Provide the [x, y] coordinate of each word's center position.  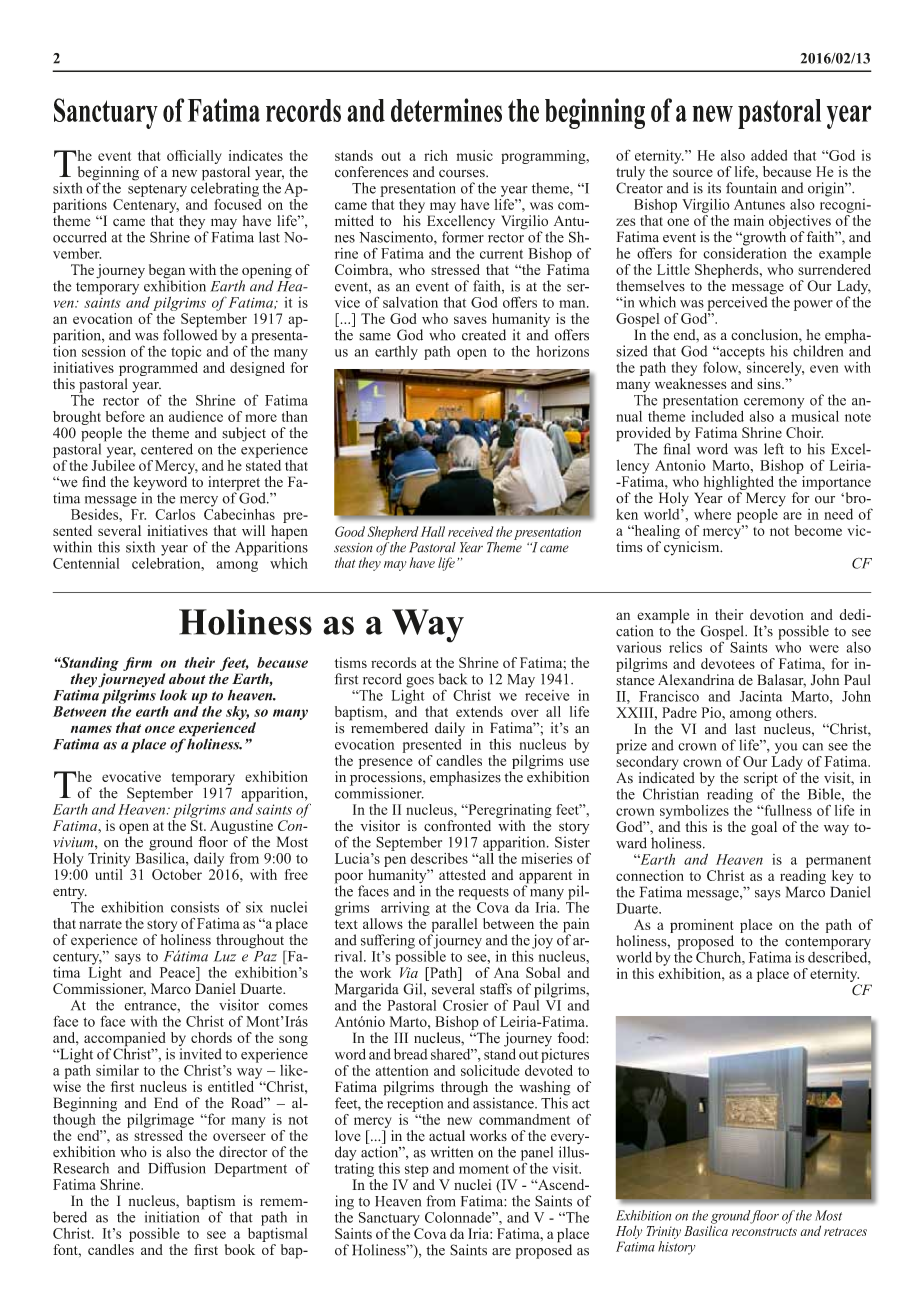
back [452, 679]
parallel [454, 926]
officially [194, 157]
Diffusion [177, 1168]
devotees [728, 663]
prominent [701, 927]
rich [436, 155]
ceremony [774, 403]
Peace [178, 972]
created [484, 335]
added [769, 155]
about [187, 678]
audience [196, 416]
